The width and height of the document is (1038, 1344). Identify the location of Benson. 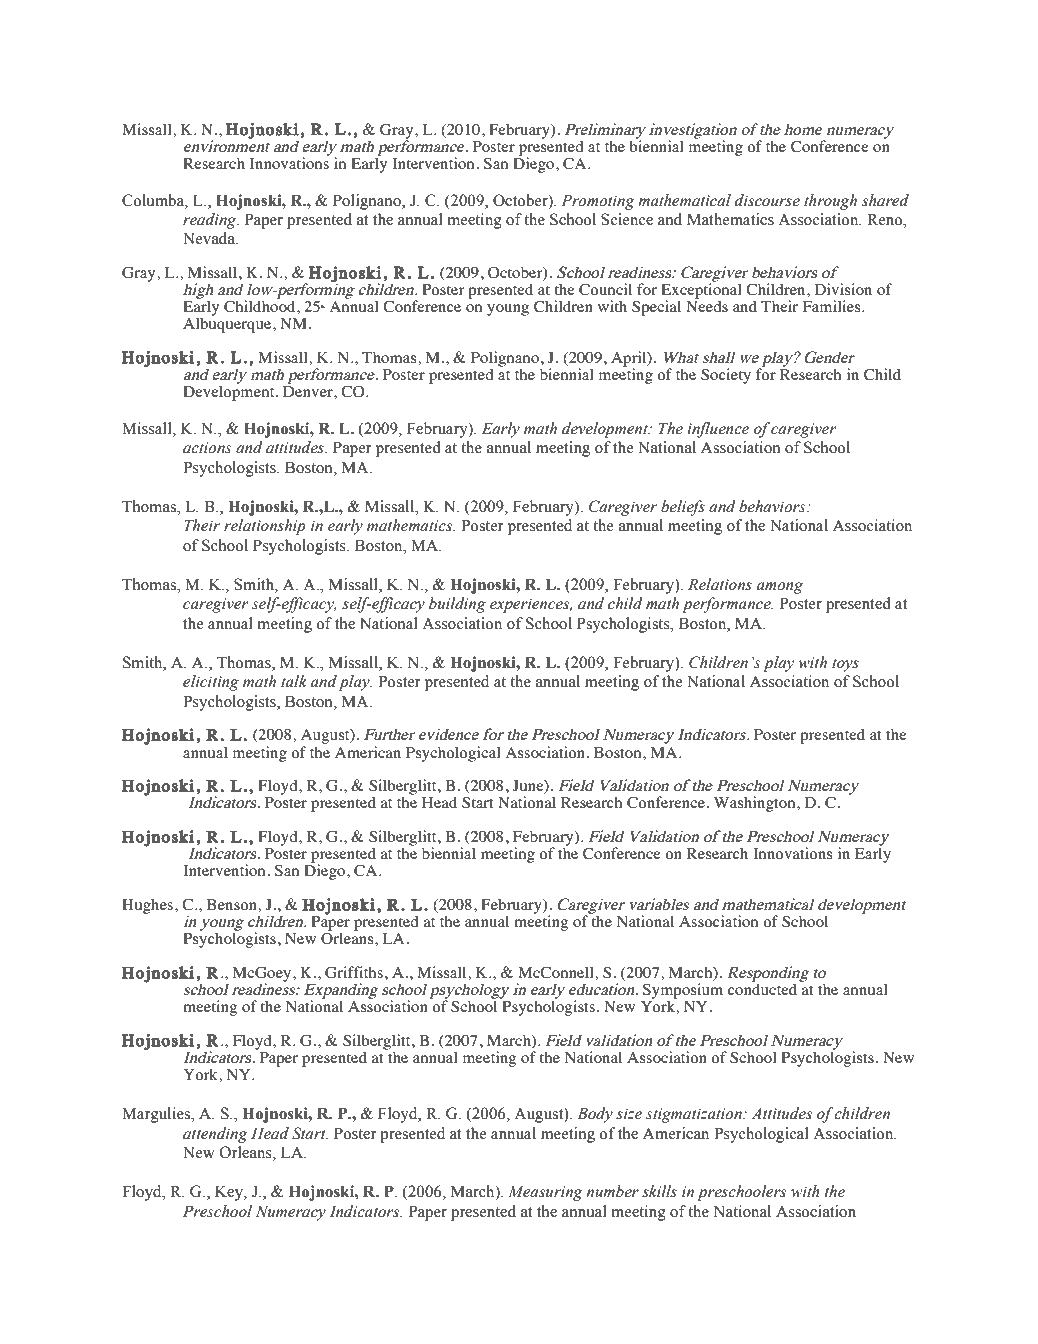
(233, 904).
